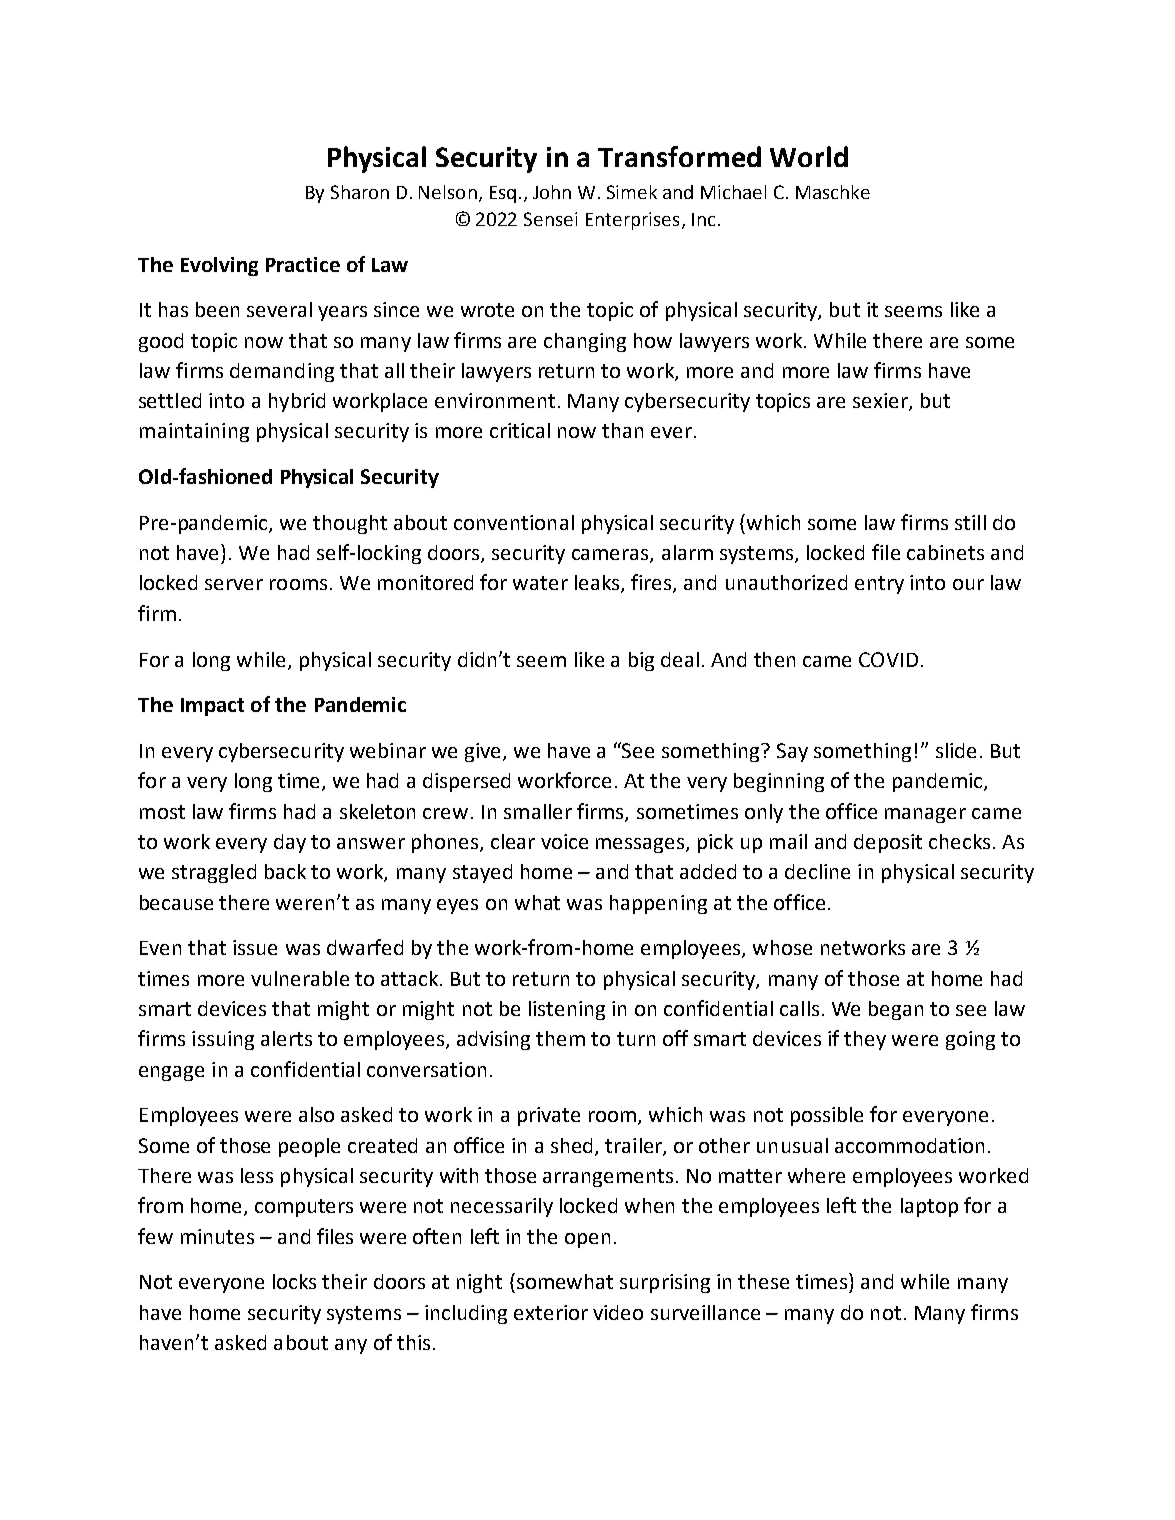  I want to click on locks, so click(294, 1281).
